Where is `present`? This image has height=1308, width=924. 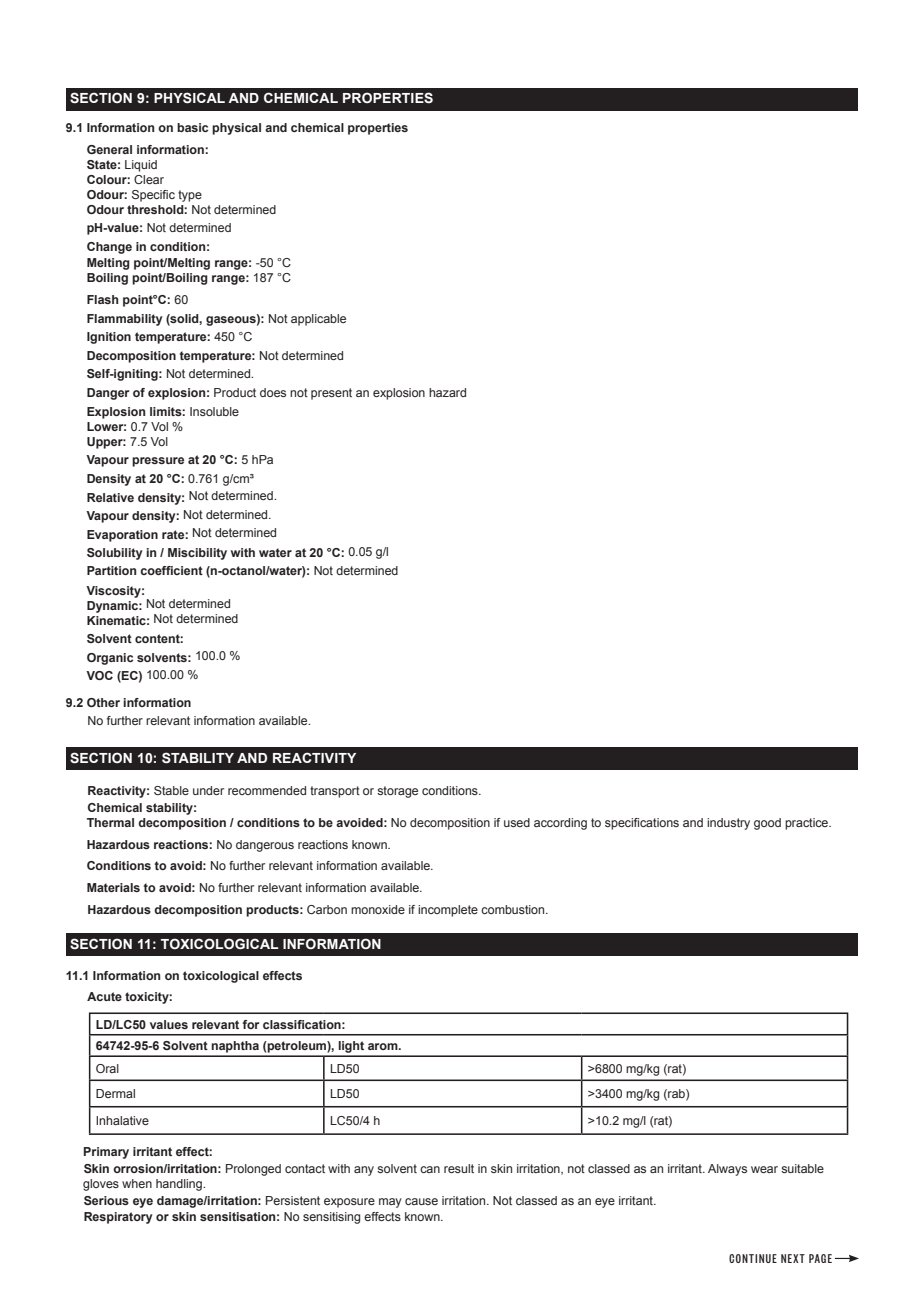
present is located at coordinates (331, 394).
